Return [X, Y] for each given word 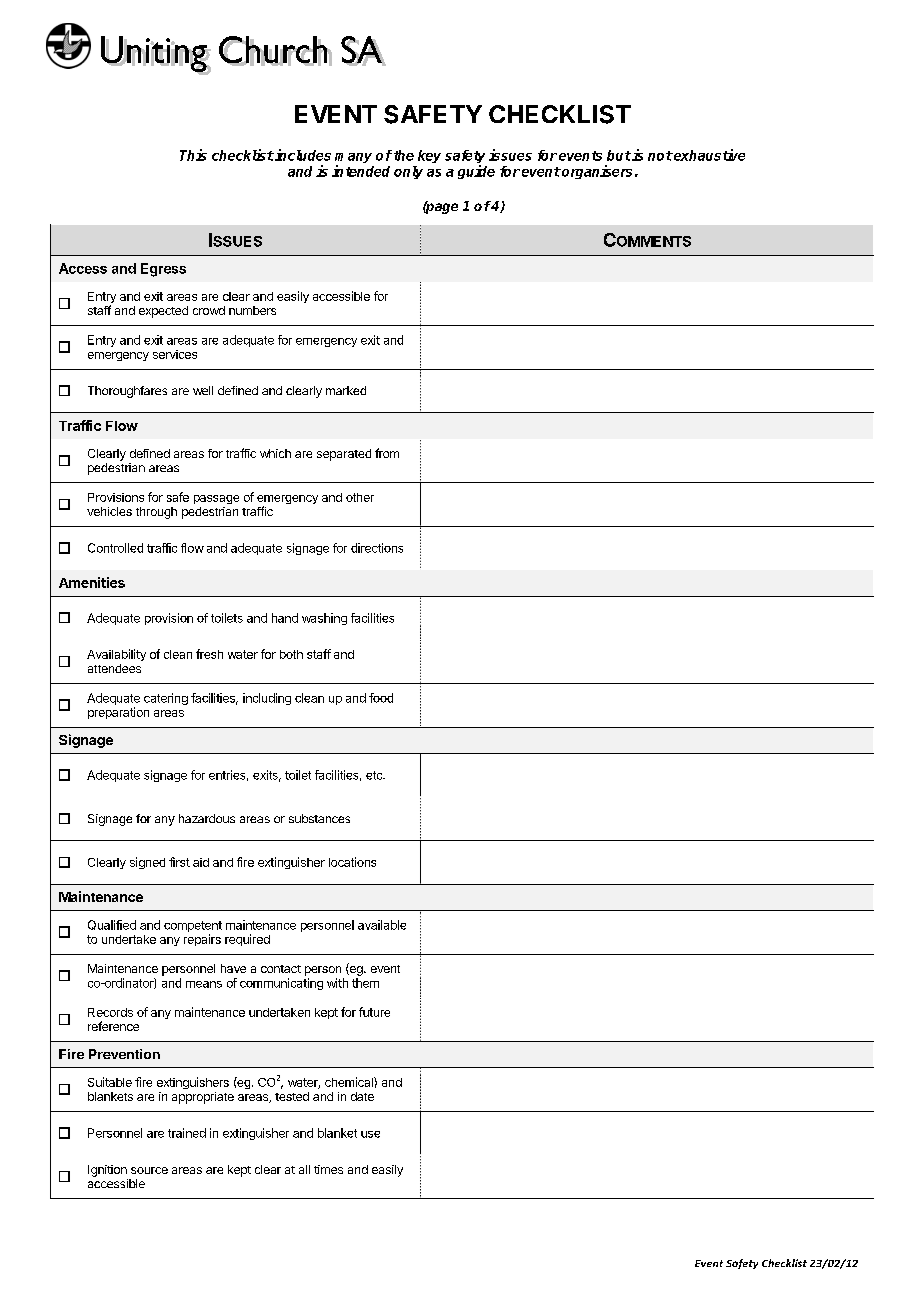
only [408, 172]
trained [187, 1133]
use [370, 1134]
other [360, 497]
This [193, 155]
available [382, 925]
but [619, 155]
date [362, 1096]
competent [193, 928]
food [381, 698]
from [387, 453]
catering [166, 699]
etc [375, 775]
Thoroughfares [127, 392]
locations [352, 862]
